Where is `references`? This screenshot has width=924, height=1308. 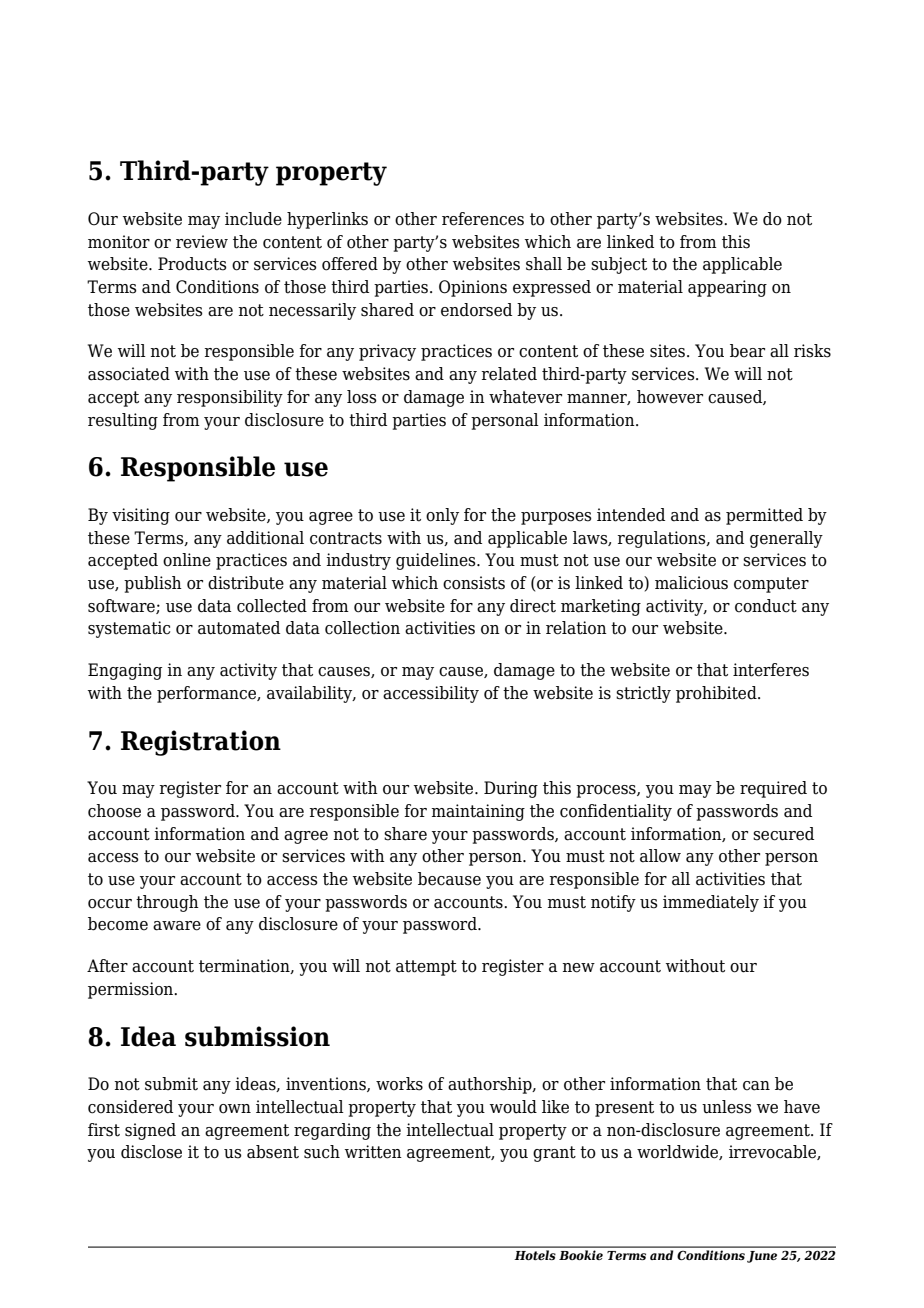 references is located at coordinates (483, 219).
